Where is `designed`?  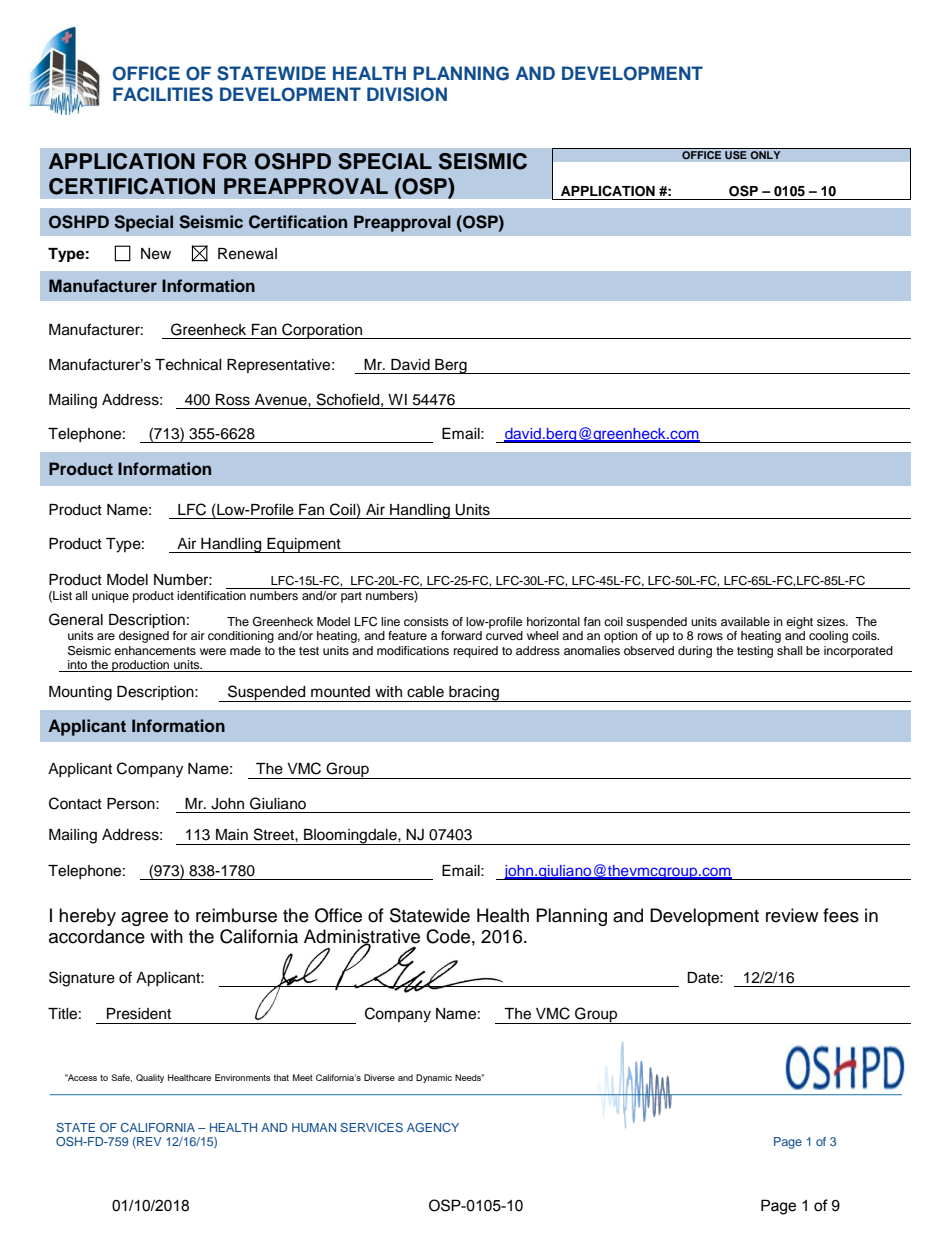
designed is located at coordinates (144, 637).
